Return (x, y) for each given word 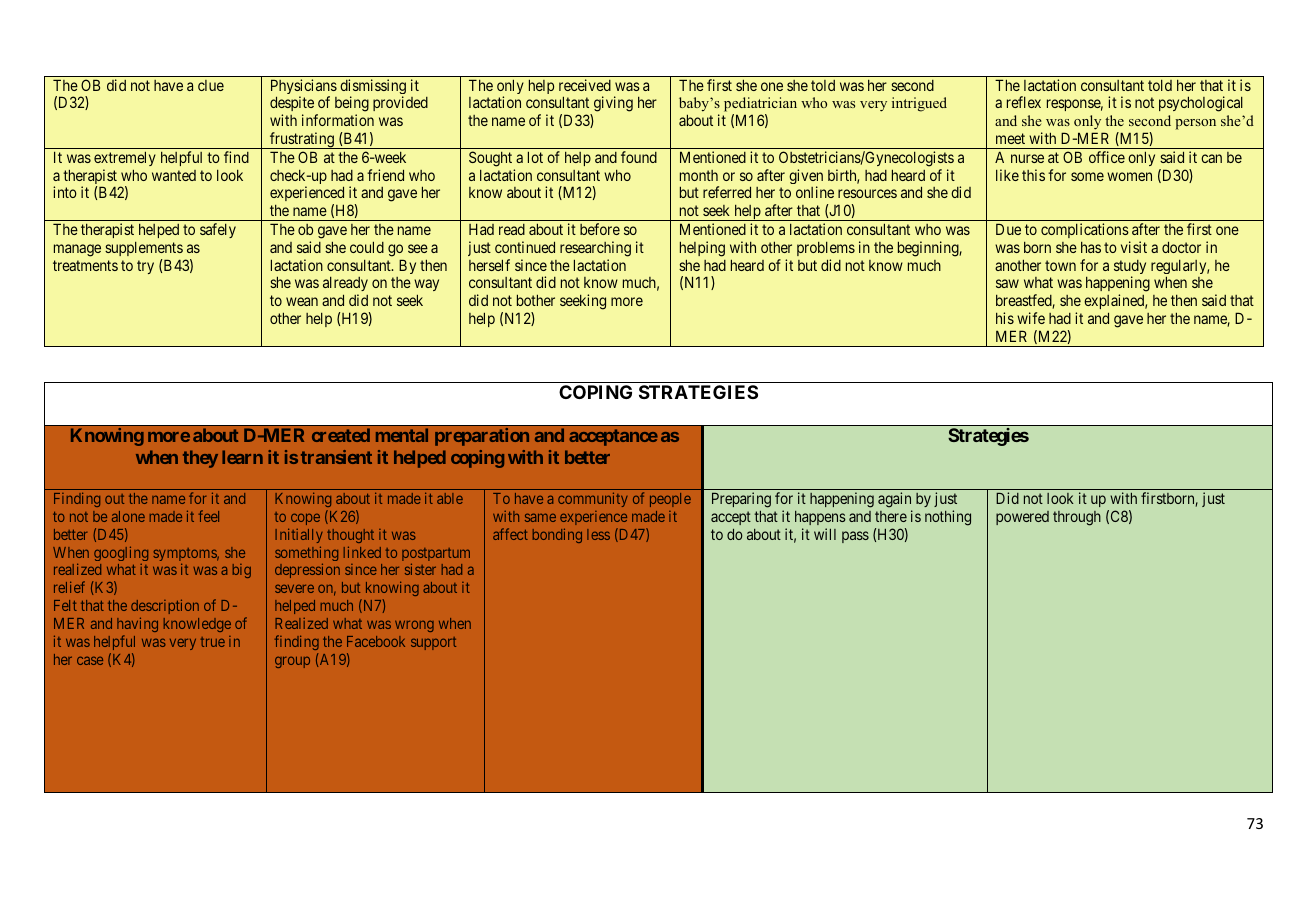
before (600, 229)
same (540, 517)
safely (218, 230)
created (341, 435)
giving (612, 105)
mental (402, 435)
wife (1031, 318)
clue (211, 85)
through (1077, 518)
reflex (1024, 102)
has (1091, 247)
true (213, 642)
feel (209, 516)
